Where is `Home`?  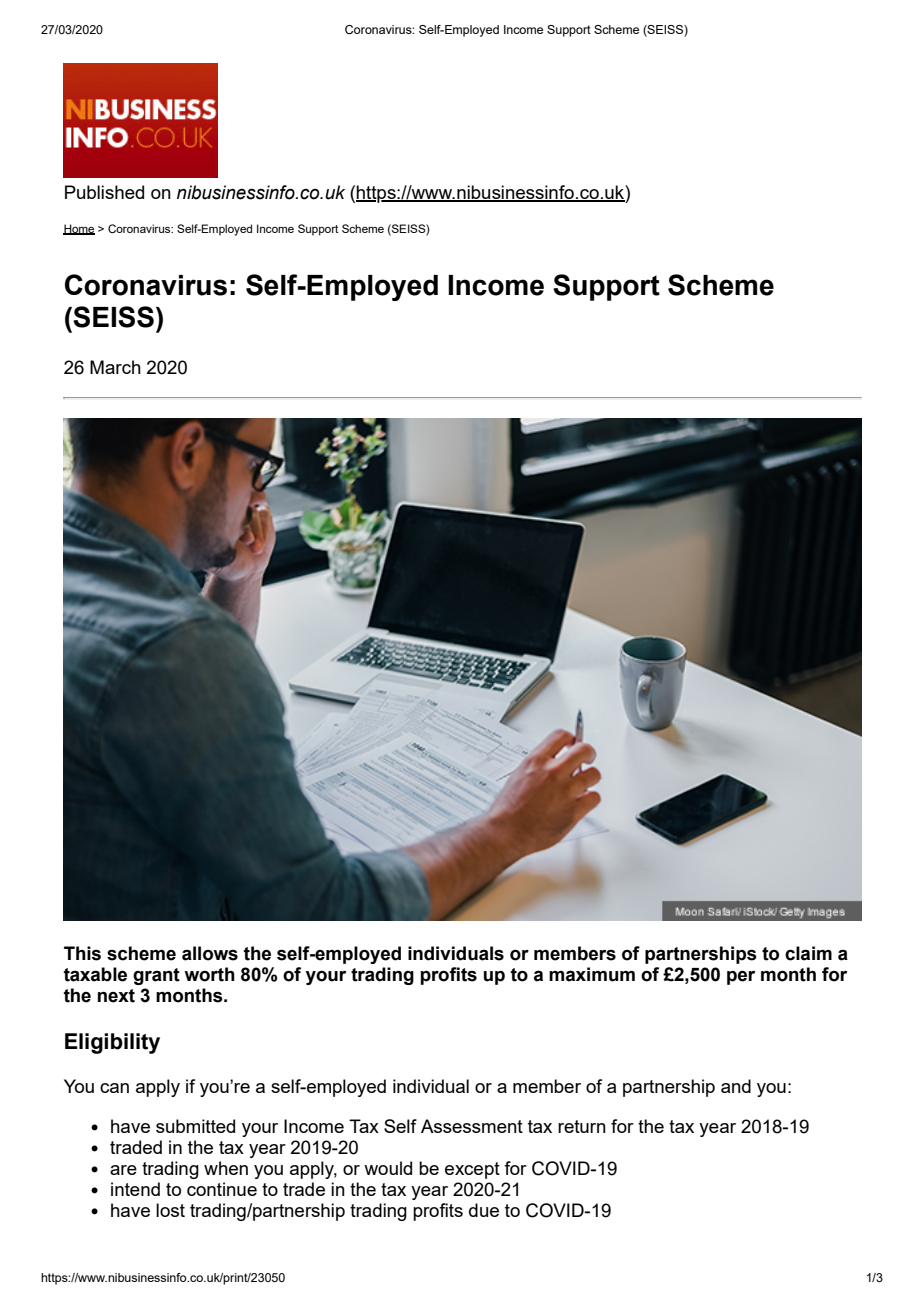 Home is located at coordinates (79, 229).
